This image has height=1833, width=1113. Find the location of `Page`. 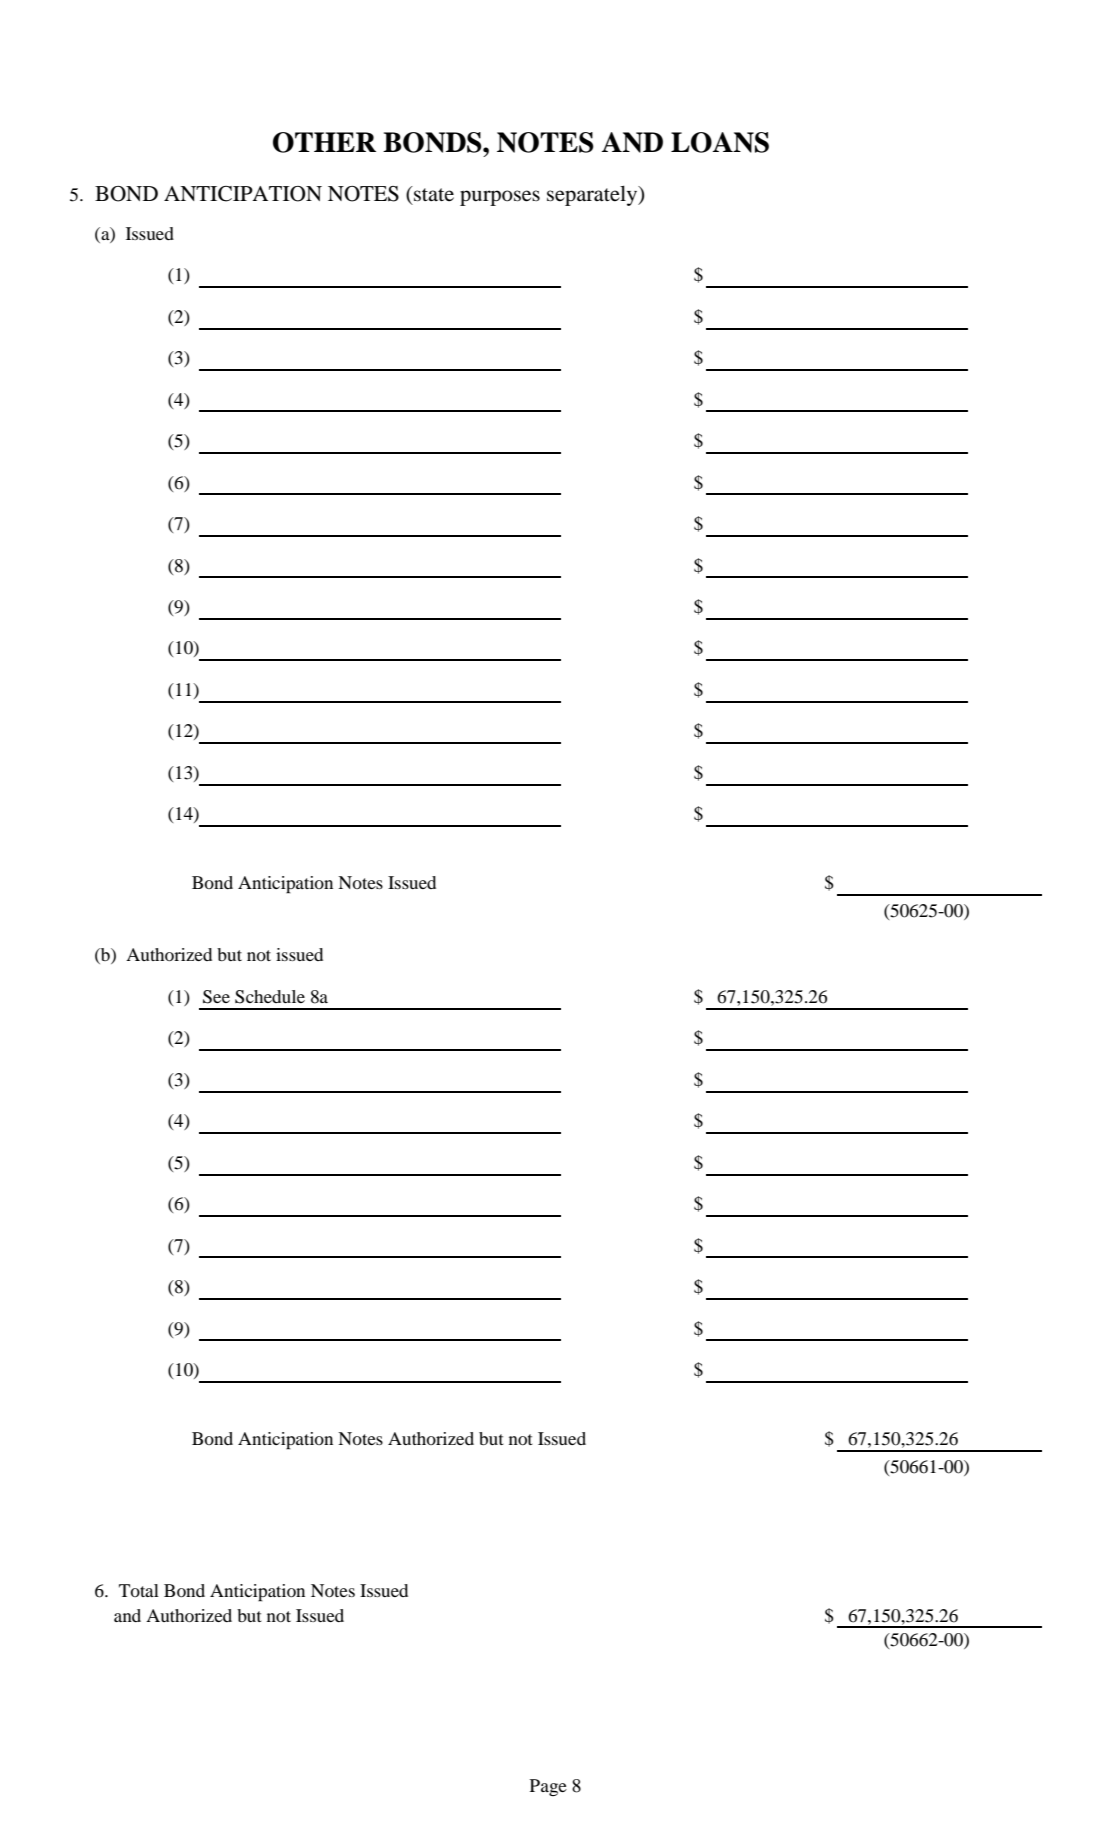

Page is located at coordinates (548, 1787).
